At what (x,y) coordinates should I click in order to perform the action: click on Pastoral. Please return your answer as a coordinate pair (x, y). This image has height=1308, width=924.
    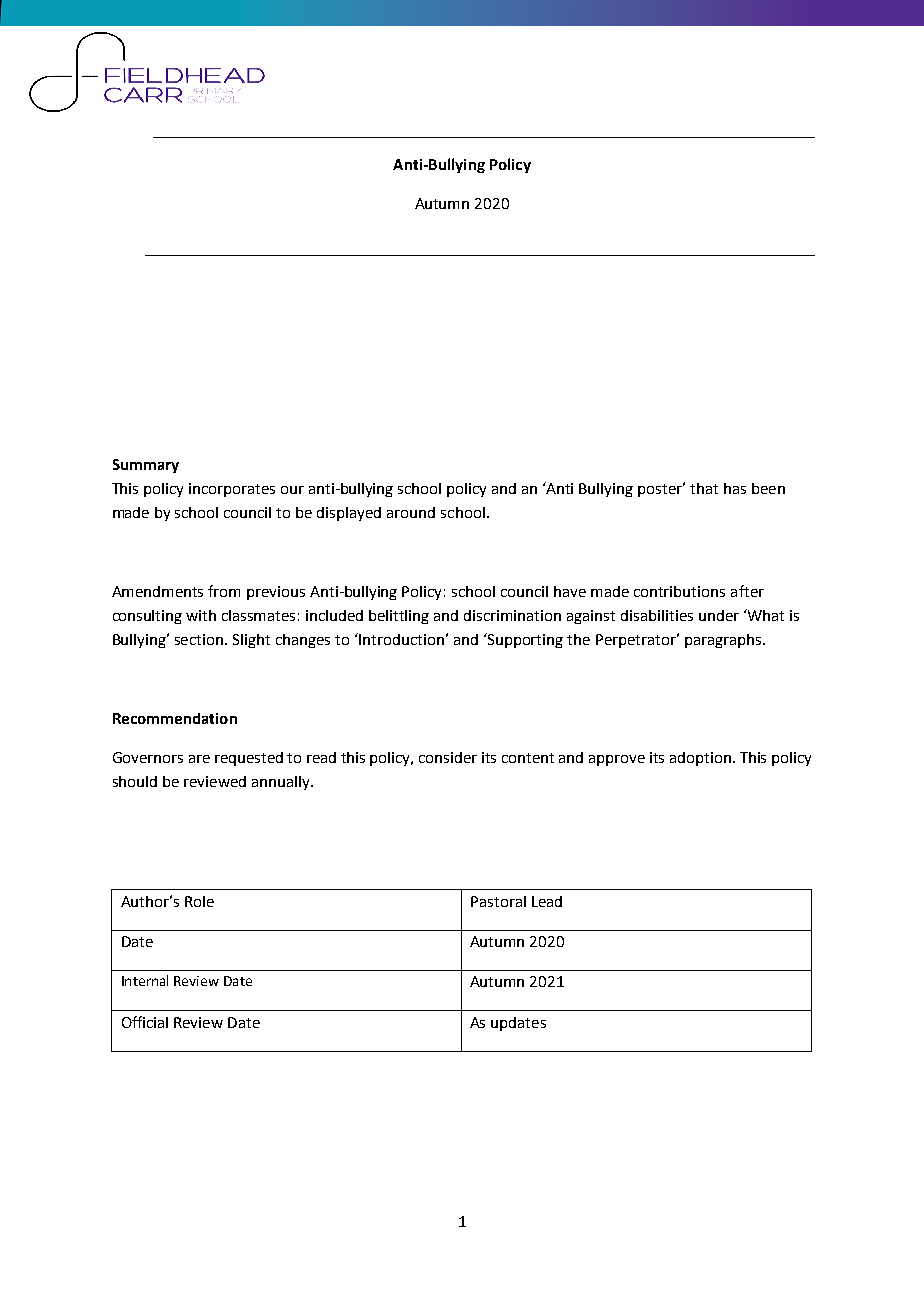
    Looking at the image, I should click on (498, 901).
